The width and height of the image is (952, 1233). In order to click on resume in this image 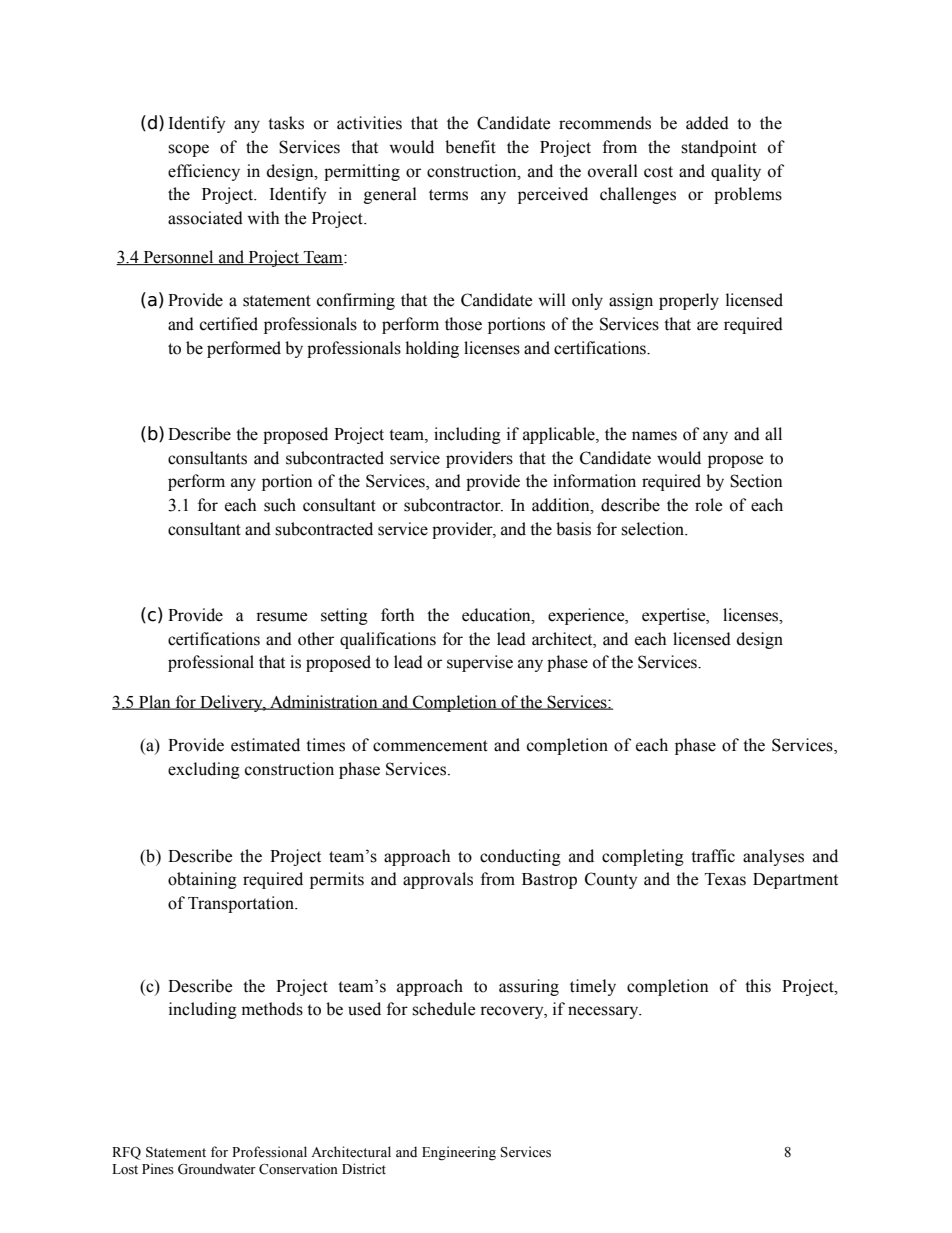, I will do `click(281, 617)`.
